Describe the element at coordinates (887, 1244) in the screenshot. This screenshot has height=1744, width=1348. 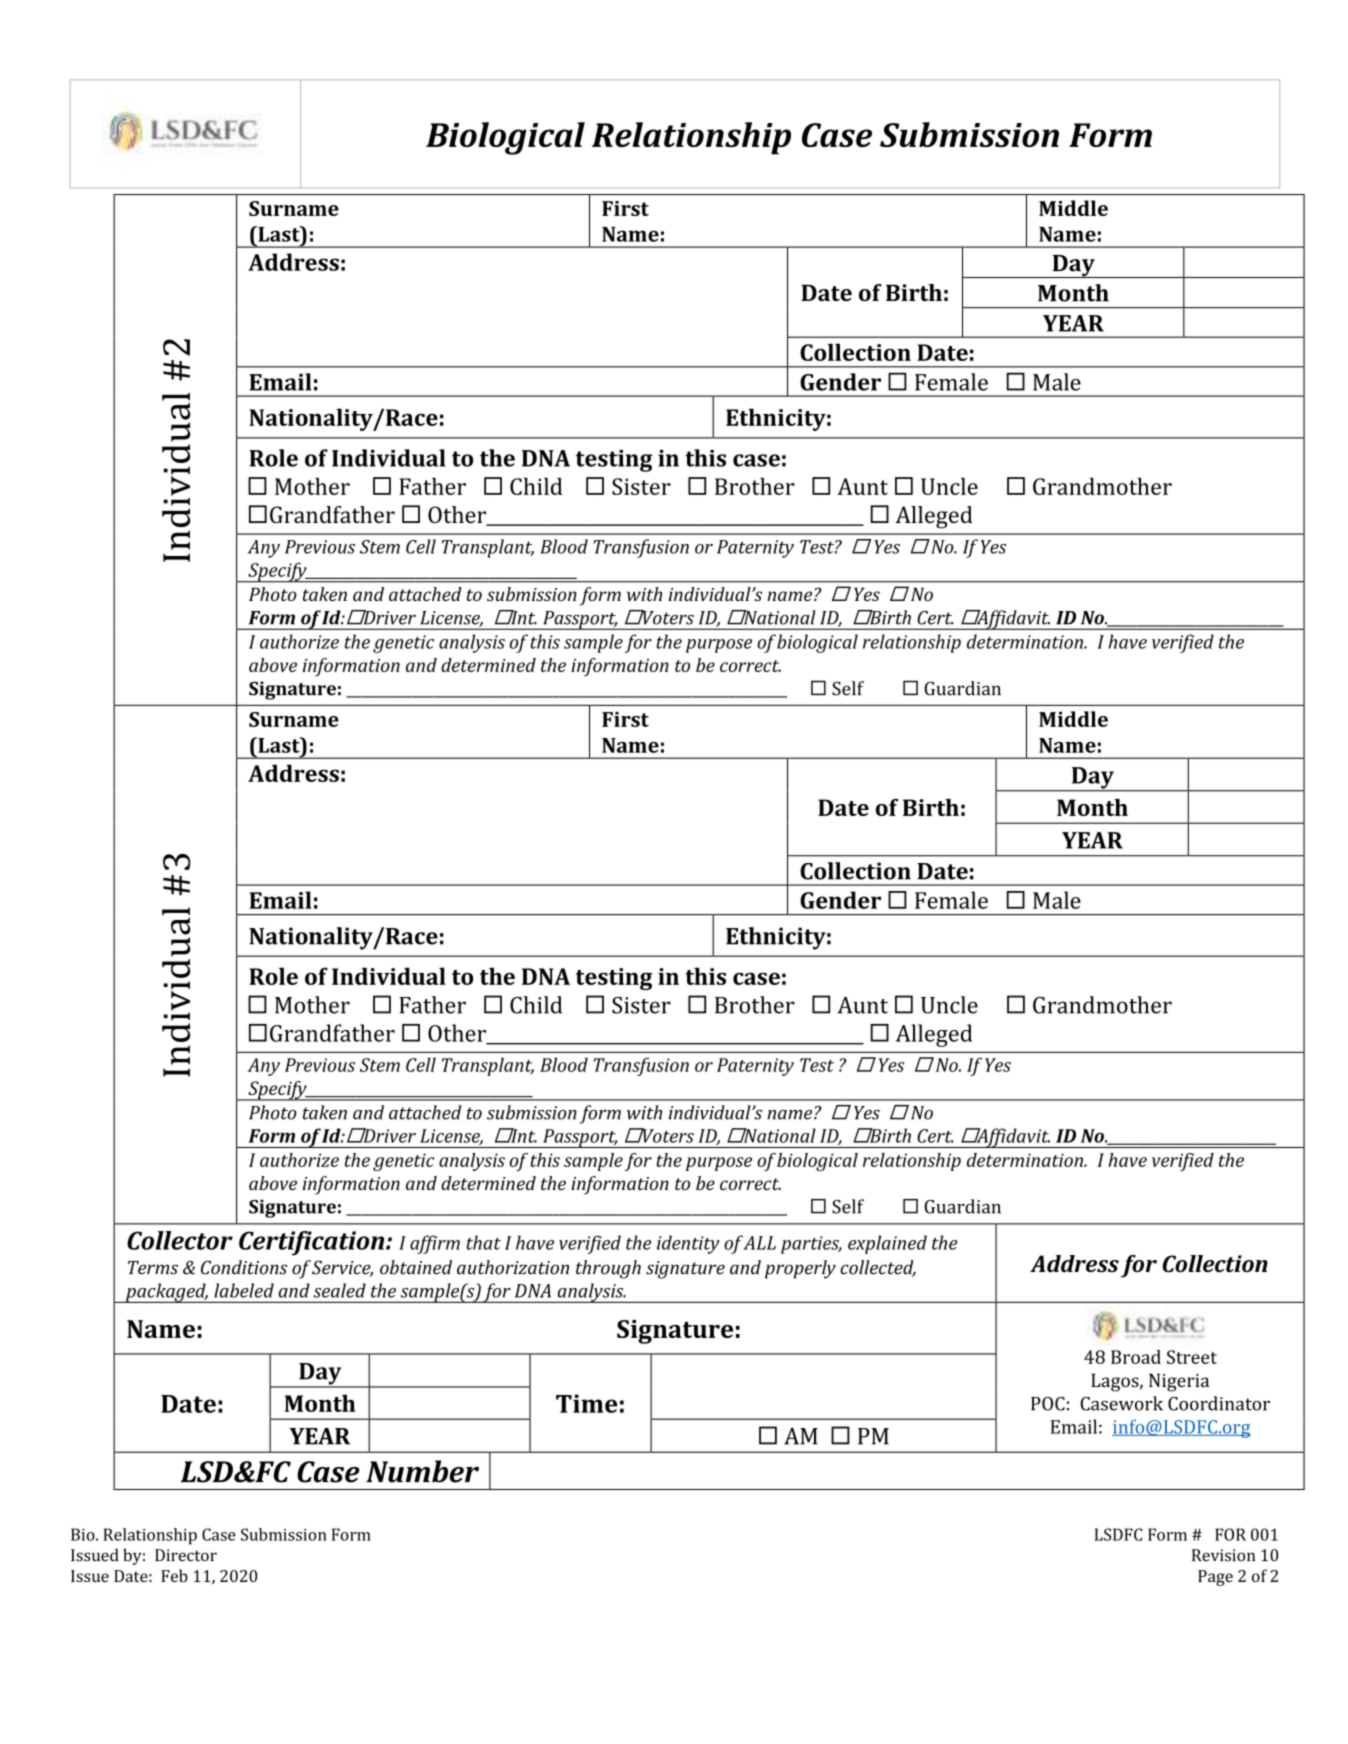
I see `explained` at that location.
